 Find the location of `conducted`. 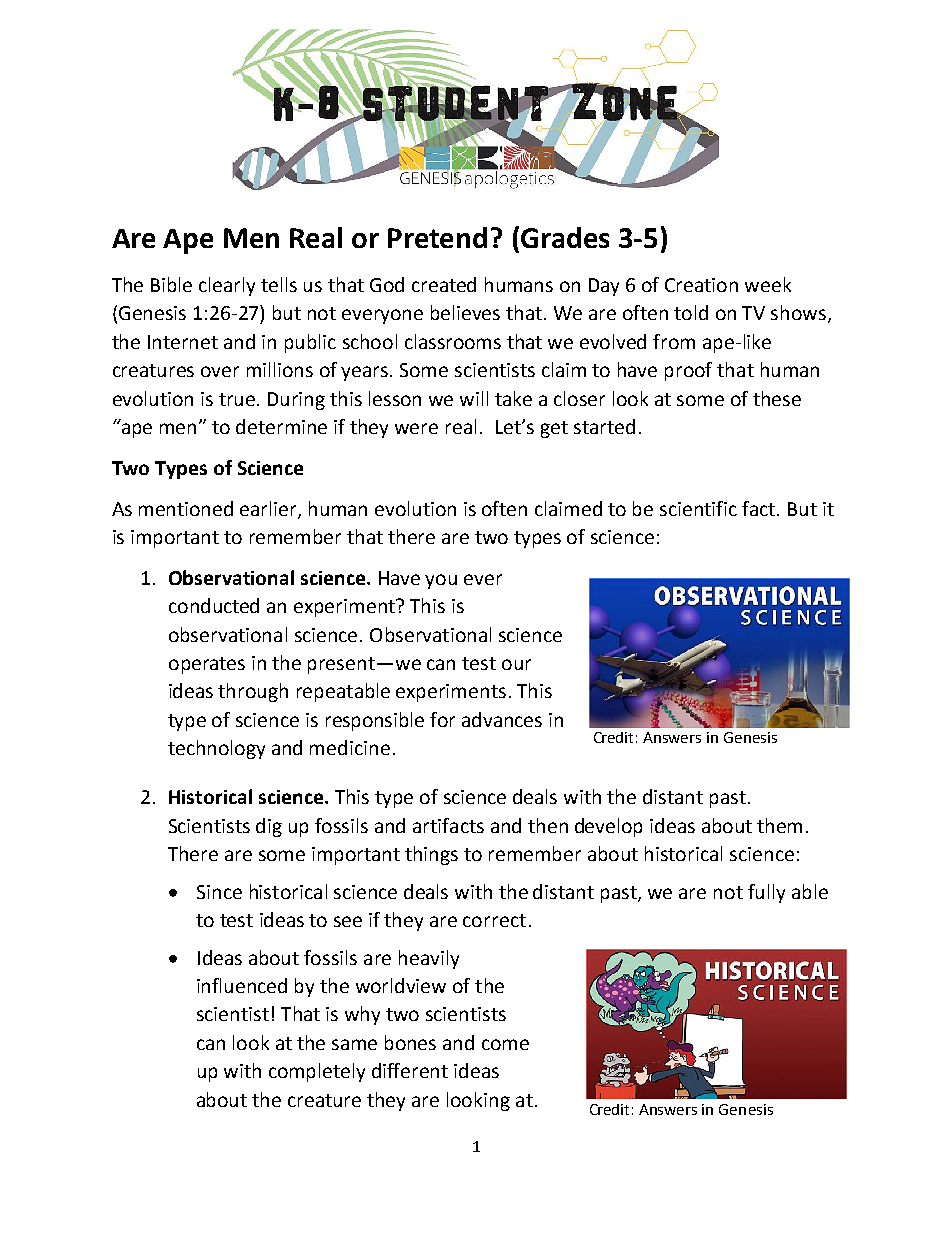

conducted is located at coordinates (214, 605).
